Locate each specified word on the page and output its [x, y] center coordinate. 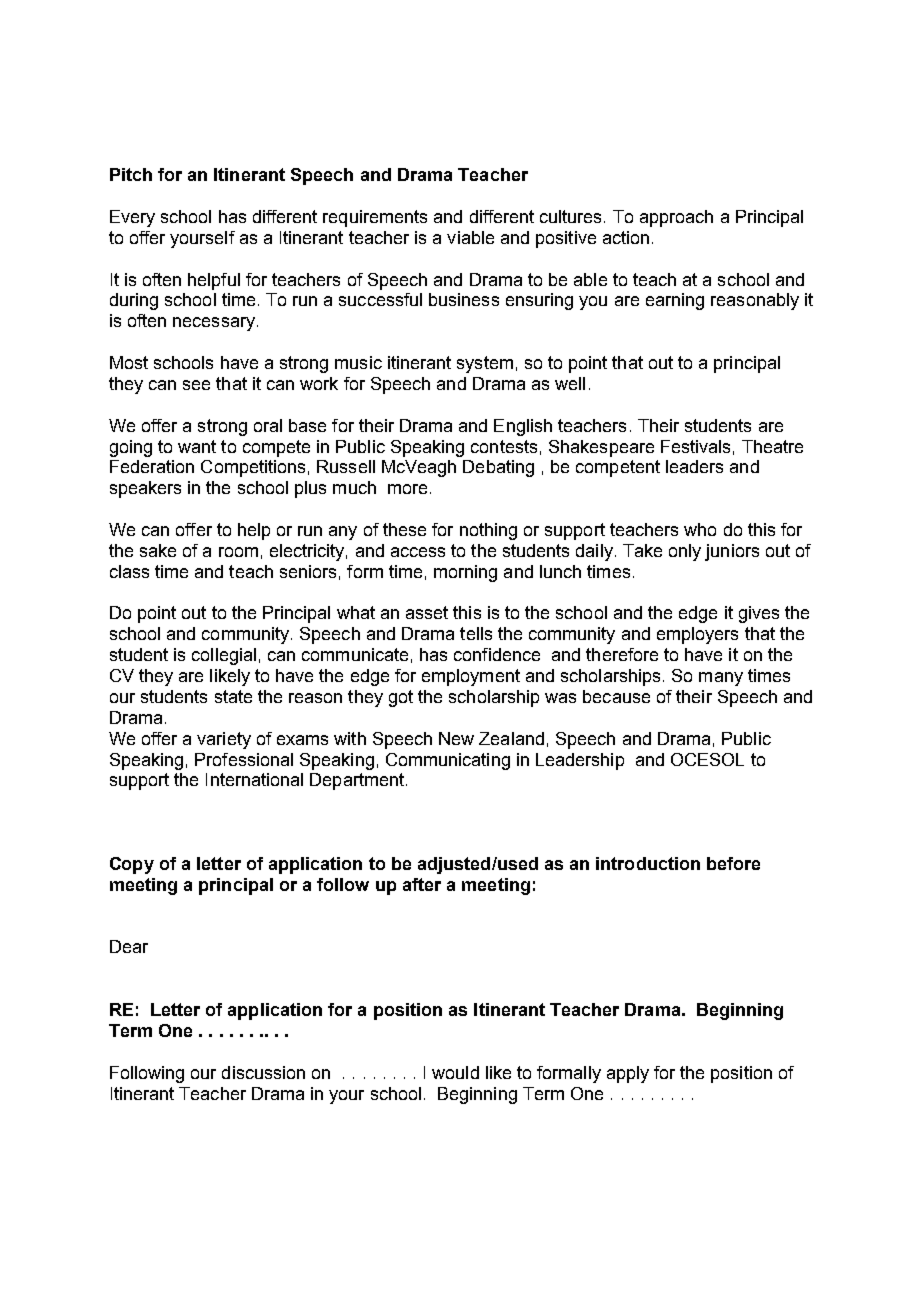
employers [697, 635]
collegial [224, 656]
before [733, 863]
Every [132, 218]
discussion [263, 1072]
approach [676, 218]
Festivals [695, 446]
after [422, 884]
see [196, 385]
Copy [132, 865]
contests [504, 446]
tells [476, 633]
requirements [375, 218]
